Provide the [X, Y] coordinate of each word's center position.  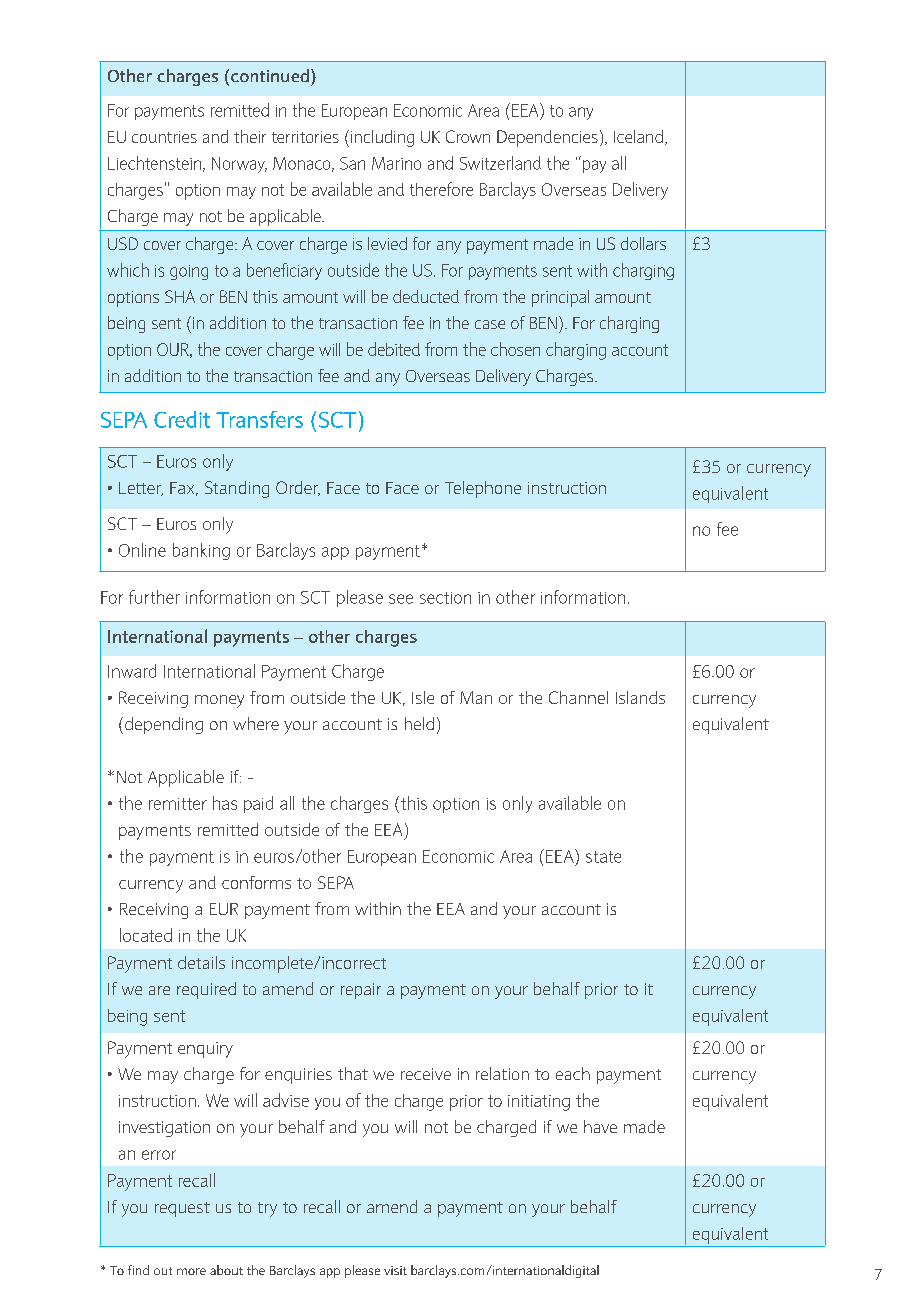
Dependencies [547, 138]
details [201, 962]
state [603, 857]
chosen [515, 349]
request [182, 1209]
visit [395, 1270]
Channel [578, 697]
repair [361, 991]
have [600, 1126]
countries [164, 137]
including [382, 138]
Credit [182, 419]
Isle [423, 697]
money [219, 701]
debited [394, 349]
